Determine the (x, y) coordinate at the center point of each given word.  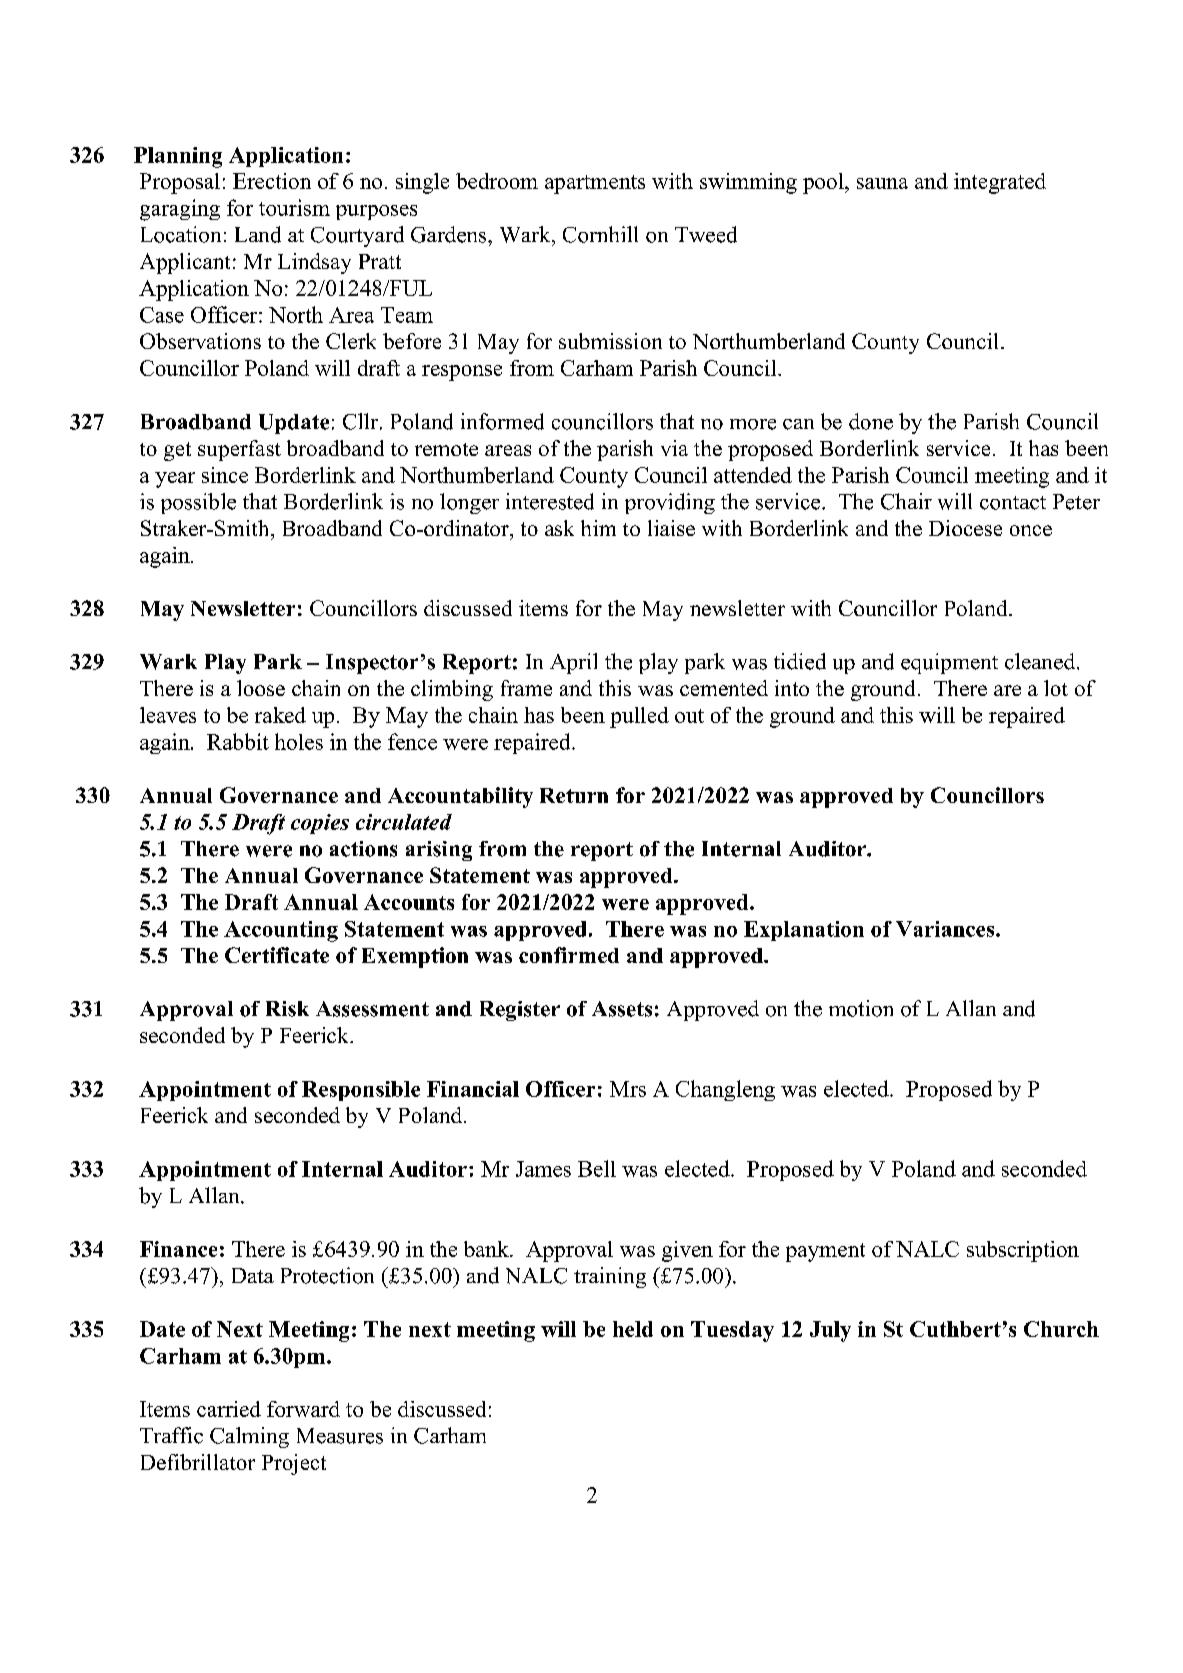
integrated (1000, 183)
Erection (272, 181)
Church (1061, 1329)
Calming (249, 1437)
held (633, 1329)
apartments (595, 184)
